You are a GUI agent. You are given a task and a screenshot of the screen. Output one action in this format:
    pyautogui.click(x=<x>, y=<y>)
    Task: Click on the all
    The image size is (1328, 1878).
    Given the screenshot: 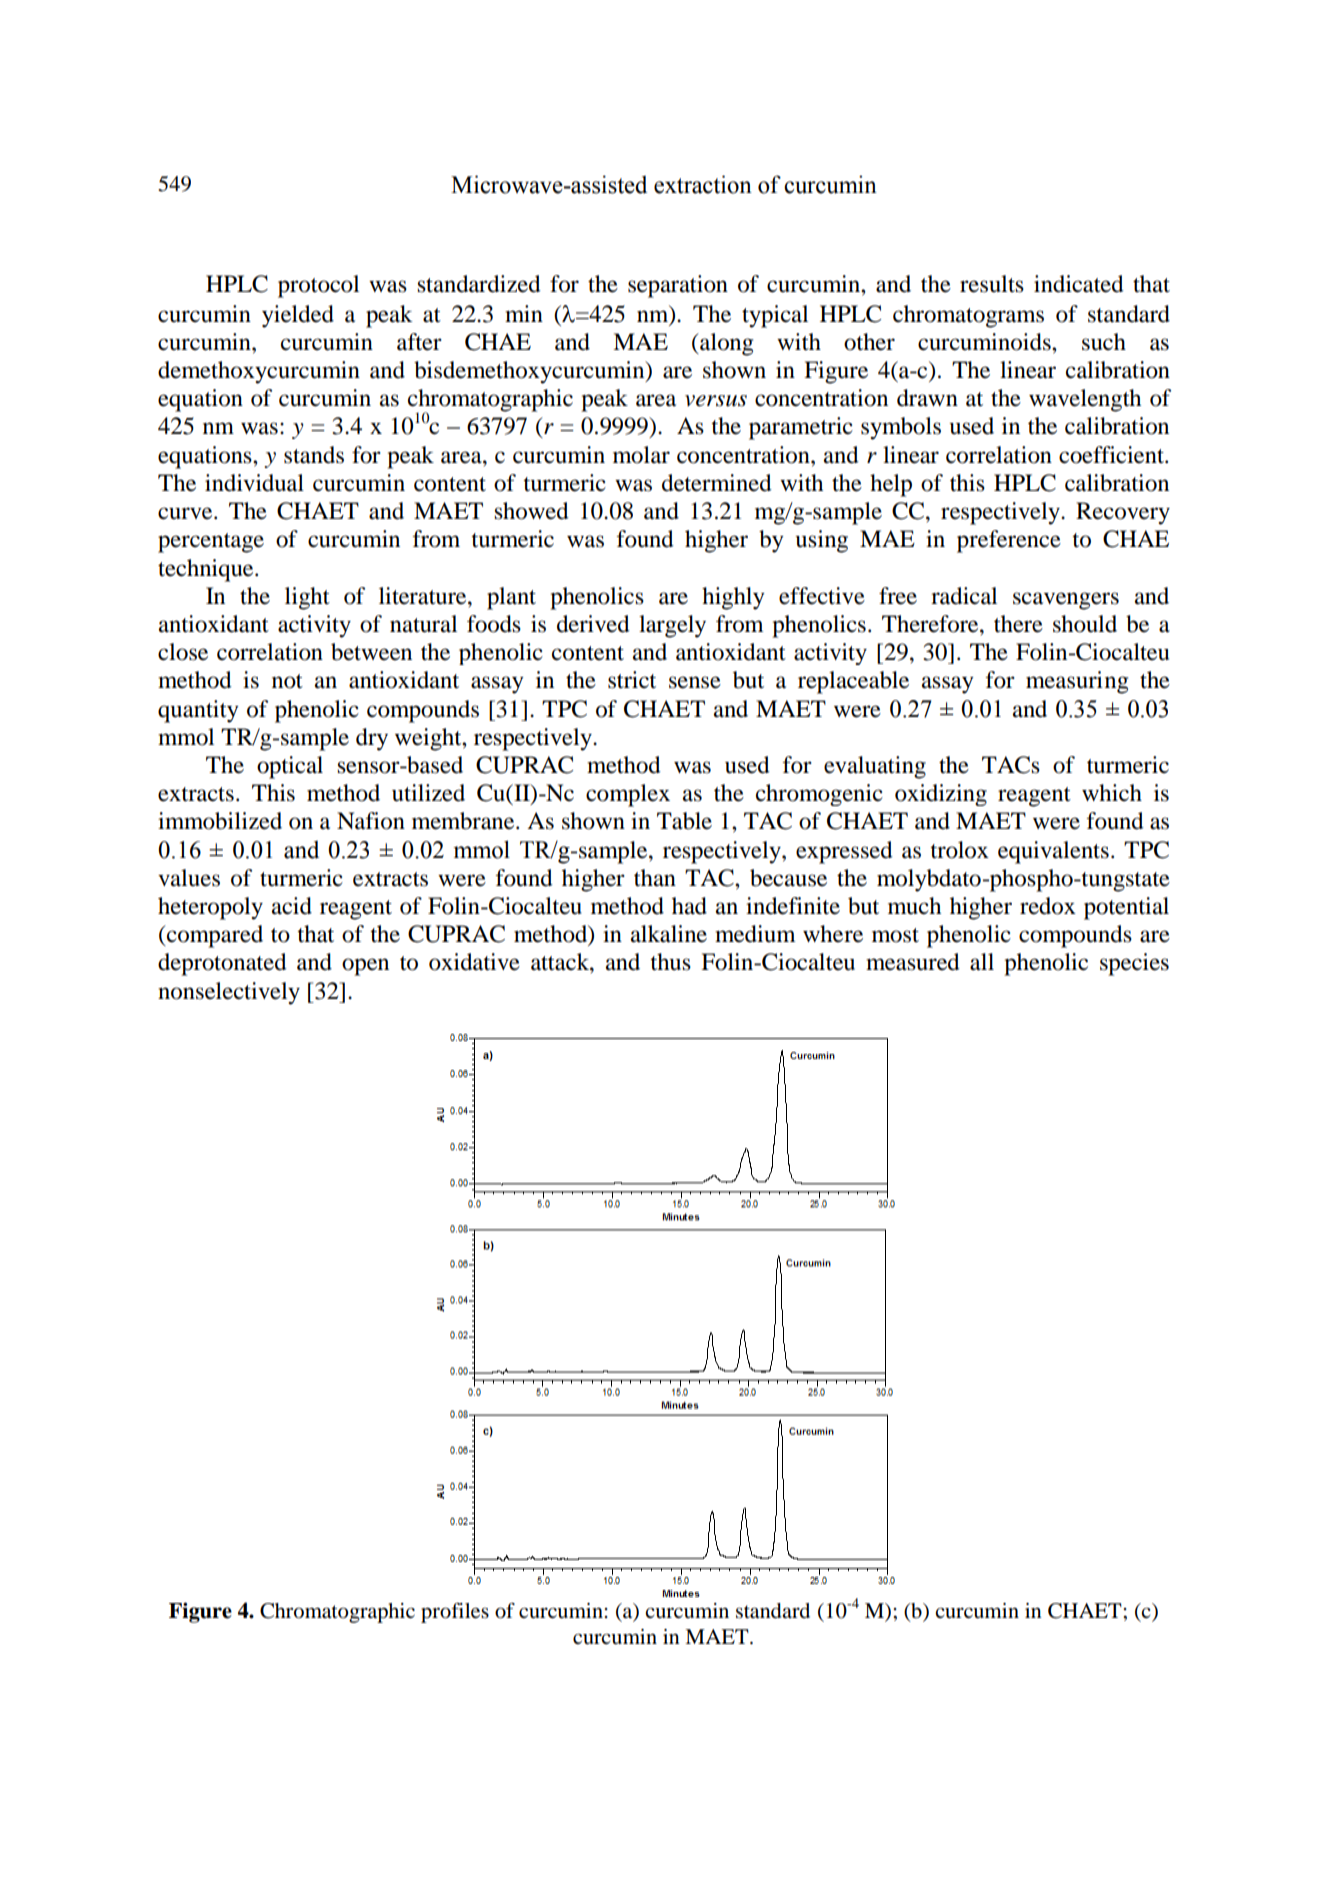 What is the action you would take?
    pyautogui.click(x=982, y=962)
